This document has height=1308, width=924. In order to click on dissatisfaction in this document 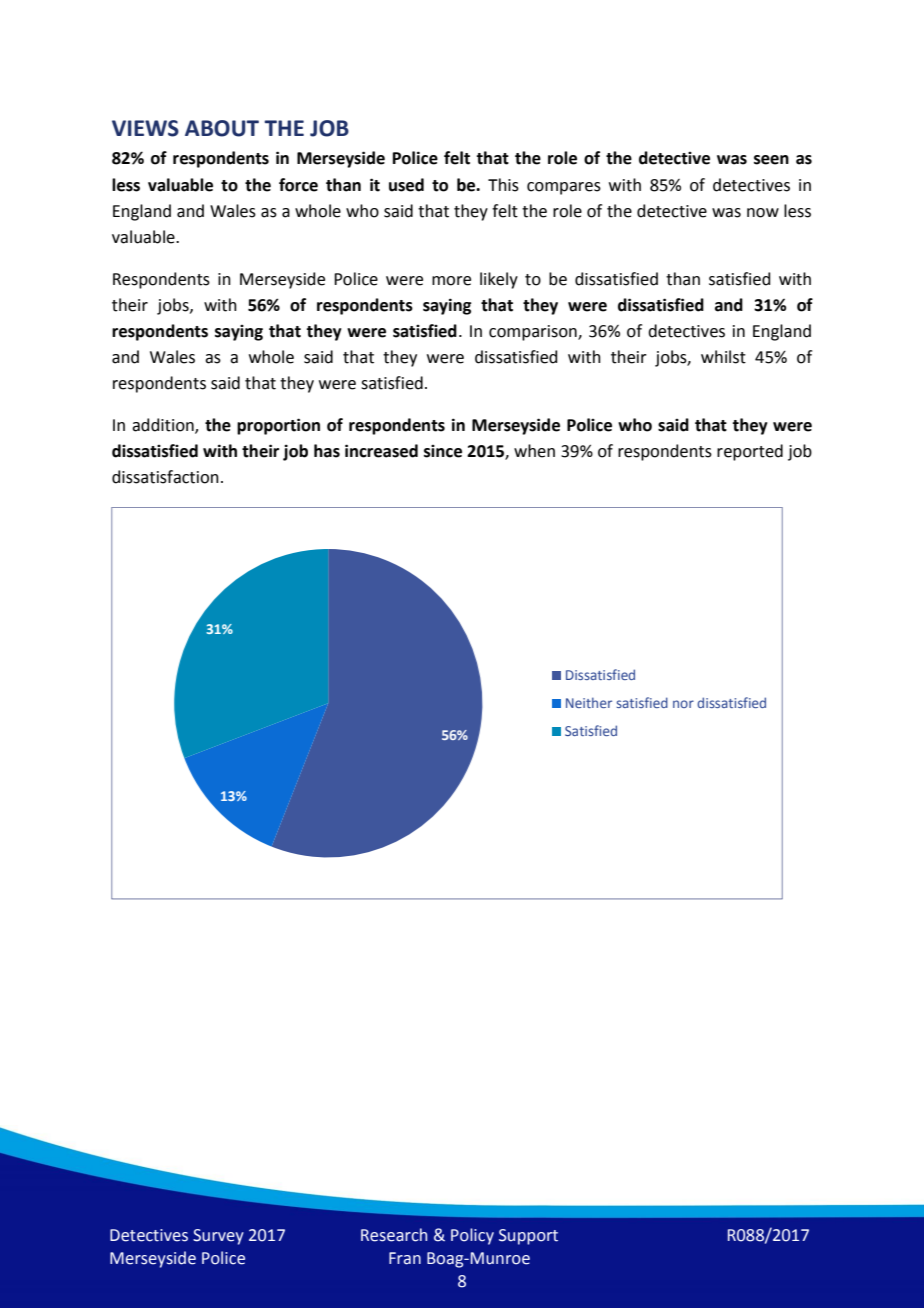, I will do `click(165, 477)`.
